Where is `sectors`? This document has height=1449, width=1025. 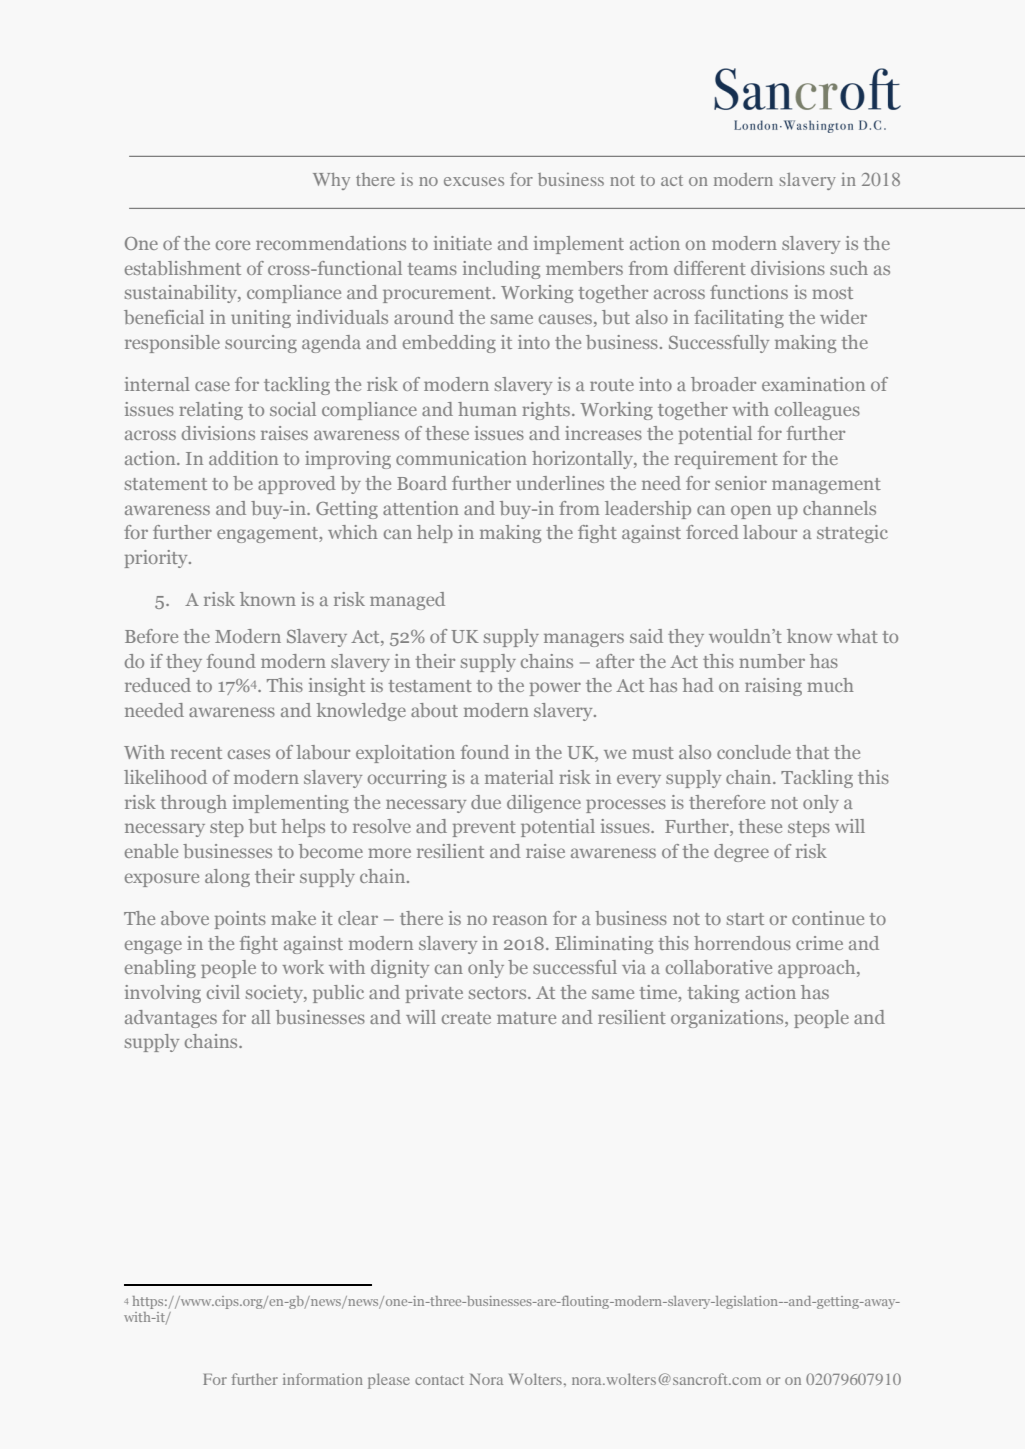 sectors is located at coordinates (499, 993).
